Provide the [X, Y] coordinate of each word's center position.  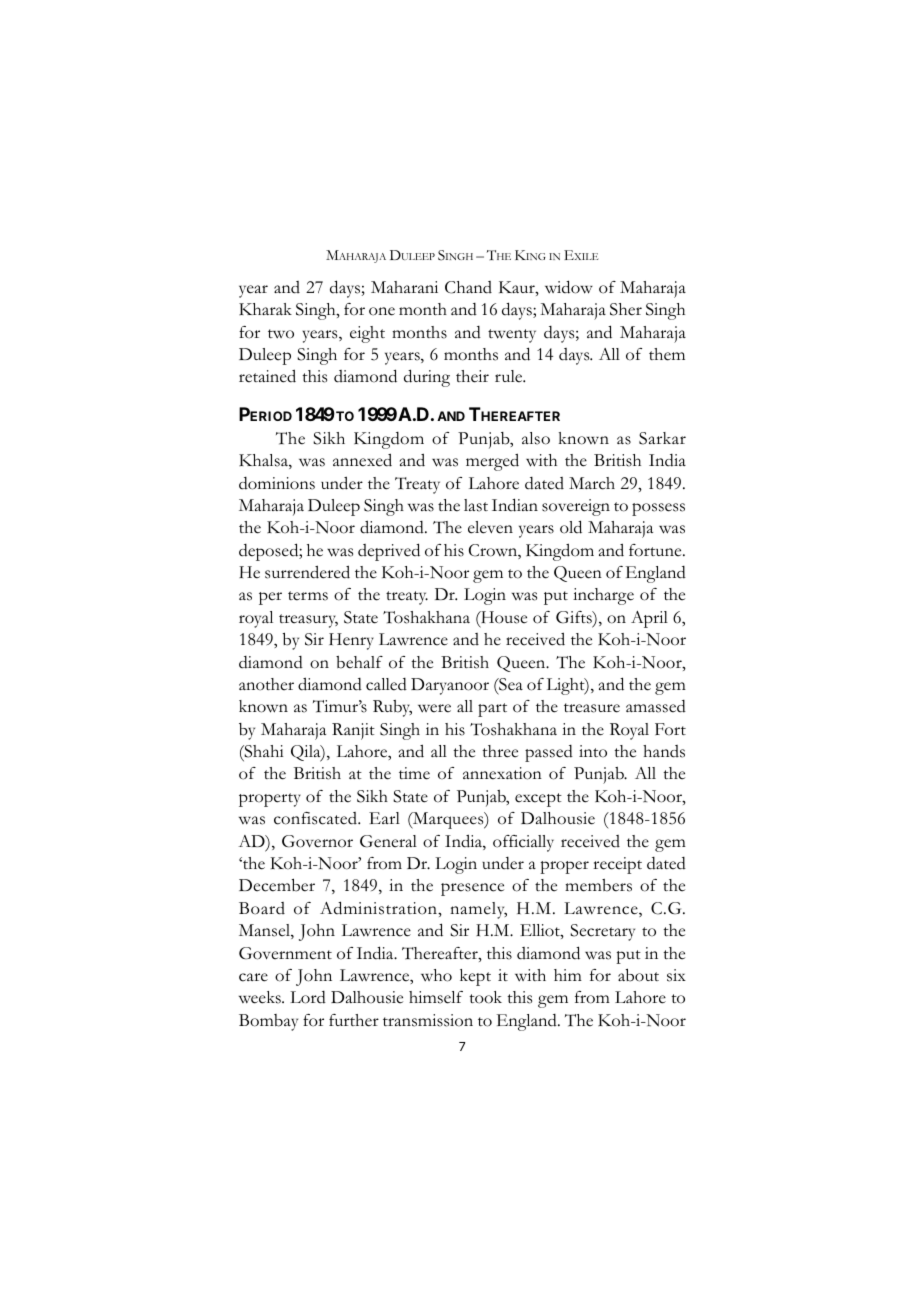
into [593, 751]
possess [658, 509]
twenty [512, 336]
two [281, 334]
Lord [308, 997]
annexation [502, 773]
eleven [490, 527]
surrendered [307, 572]
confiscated [316, 818]
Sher [626, 309]
